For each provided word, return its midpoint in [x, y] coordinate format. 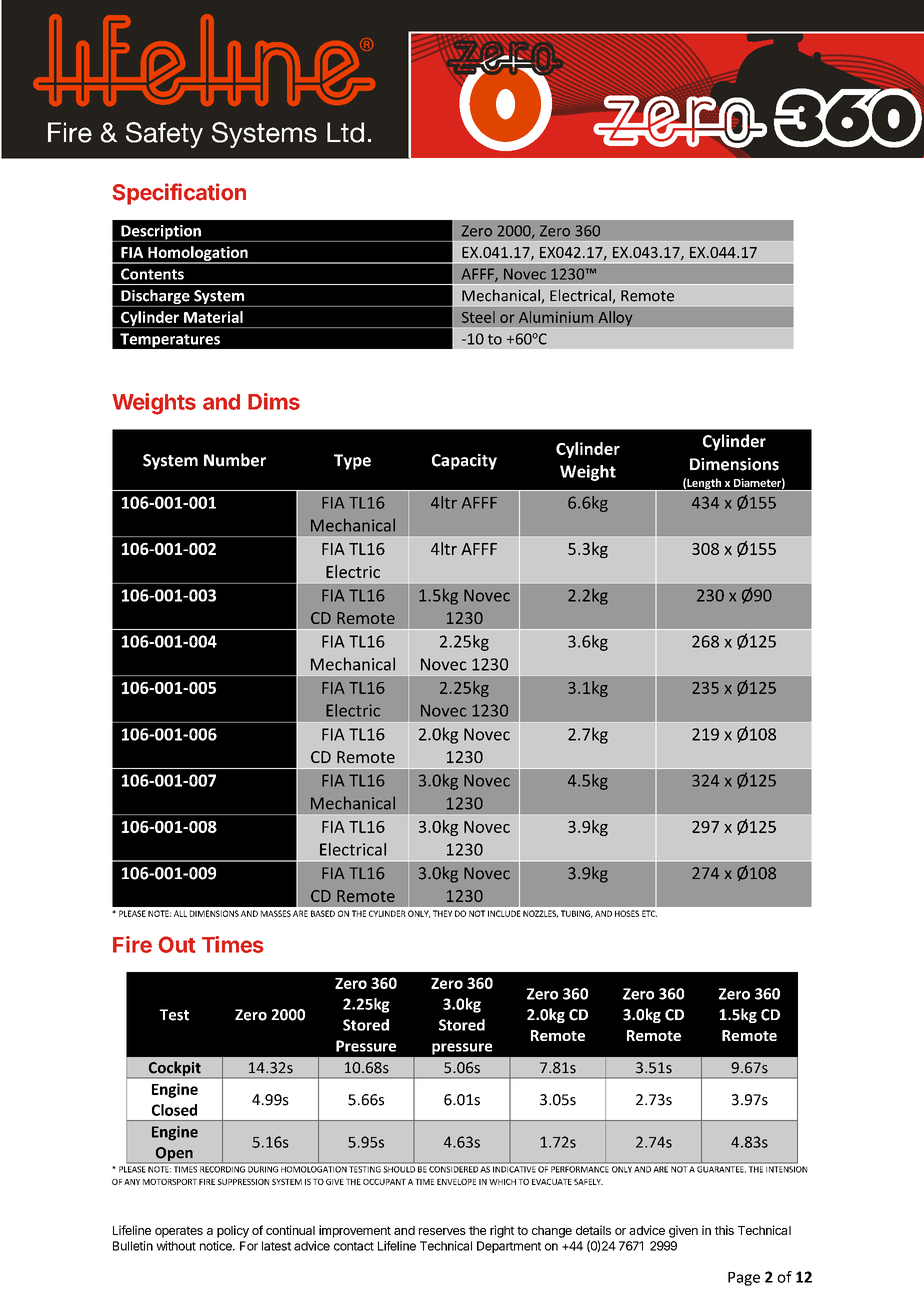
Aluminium [556, 317]
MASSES [276, 913]
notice [217, 1246]
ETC [649, 913]
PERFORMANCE [579, 1169]
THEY [442, 913]
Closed [174, 1110]
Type [352, 462]
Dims [274, 401]
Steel [478, 317]
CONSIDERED [453, 1169]
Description [161, 233]
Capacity [464, 462]
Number [235, 460]
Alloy [615, 318]
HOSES [627, 913]
